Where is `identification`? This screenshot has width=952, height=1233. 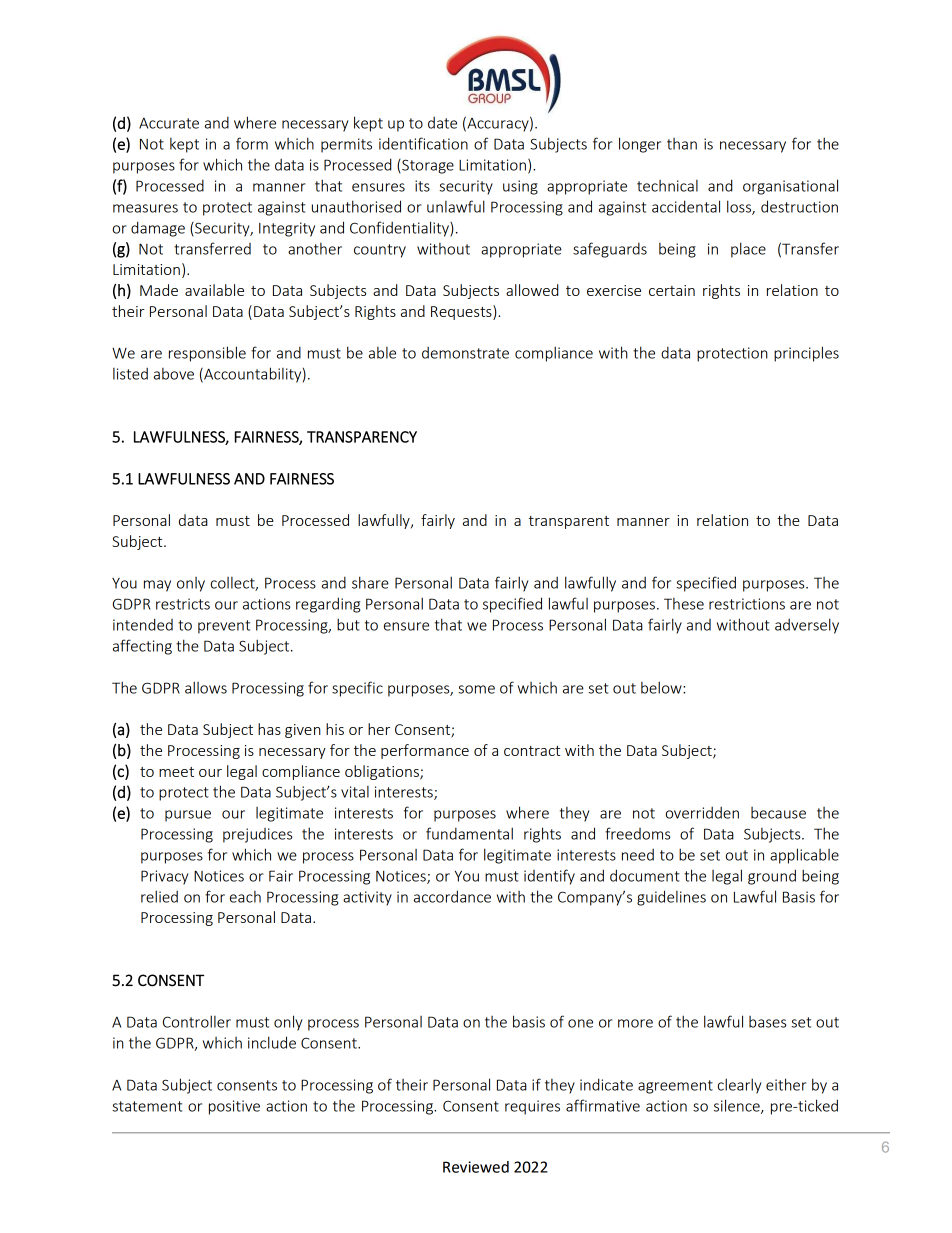 identification is located at coordinates (423, 143).
